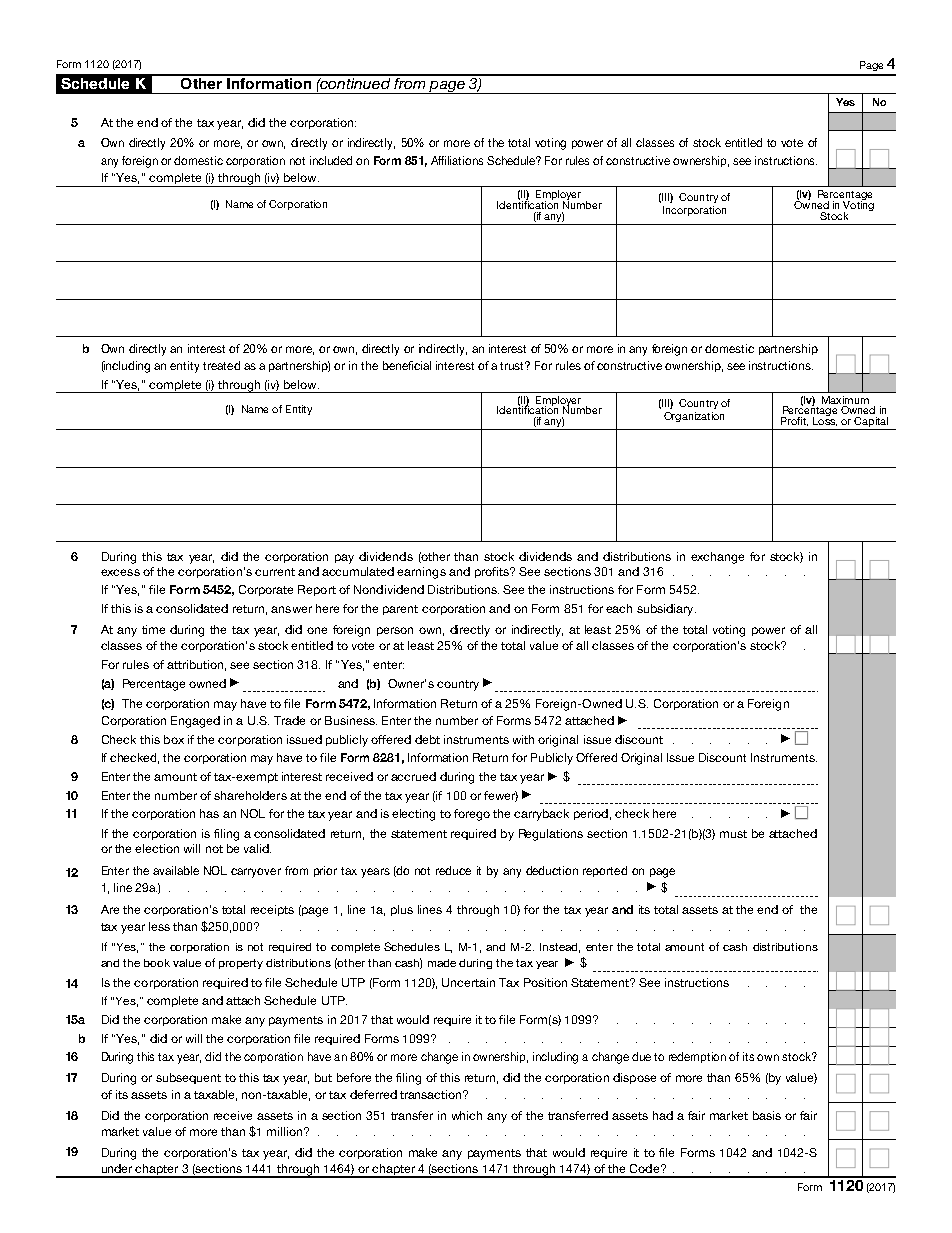  Describe the element at coordinates (395, 631) in the document. I see `person` at that location.
